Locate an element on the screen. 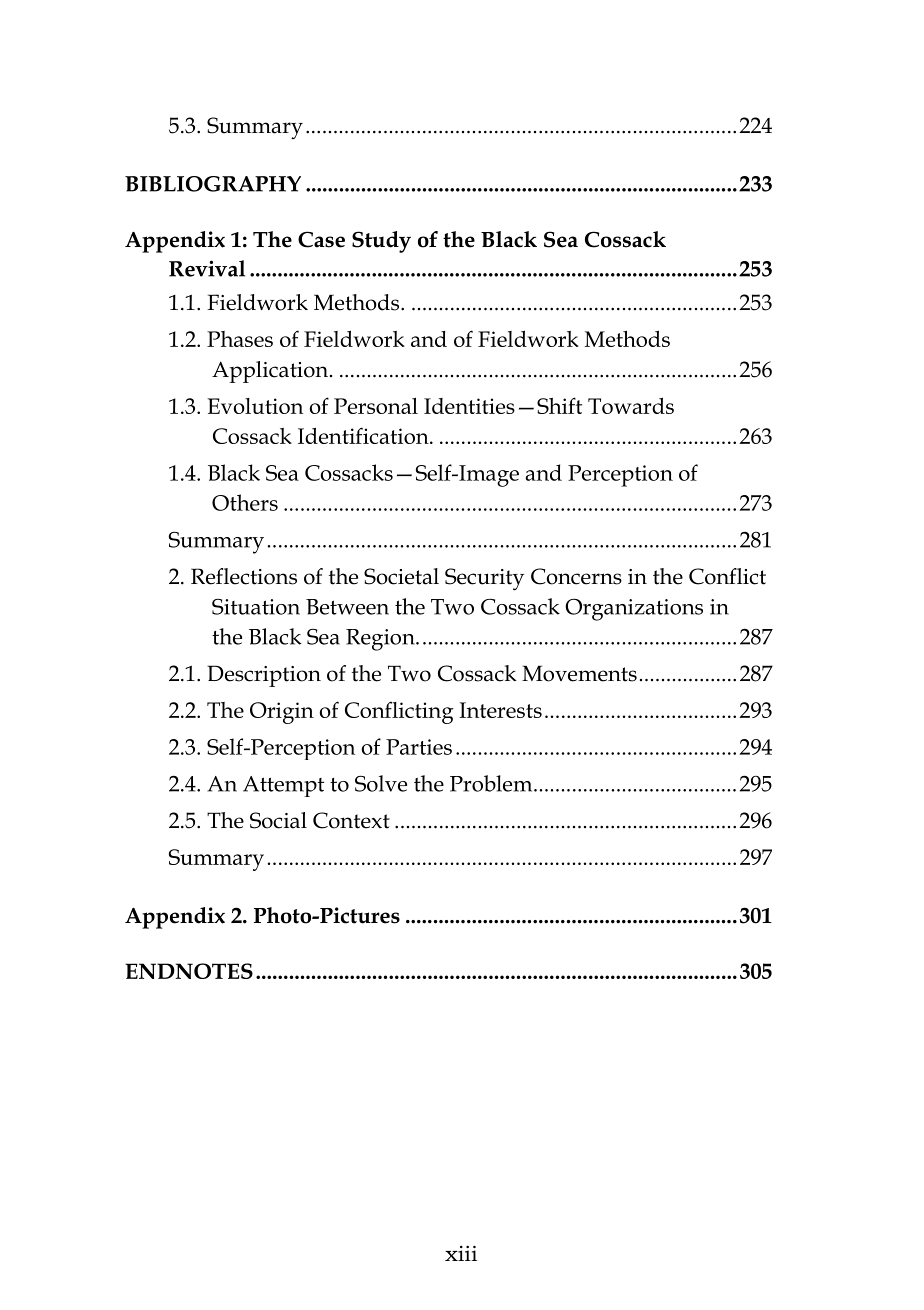 Image resolution: width=924 pixels, height=1310 pixels. Towards is located at coordinates (631, 406).
